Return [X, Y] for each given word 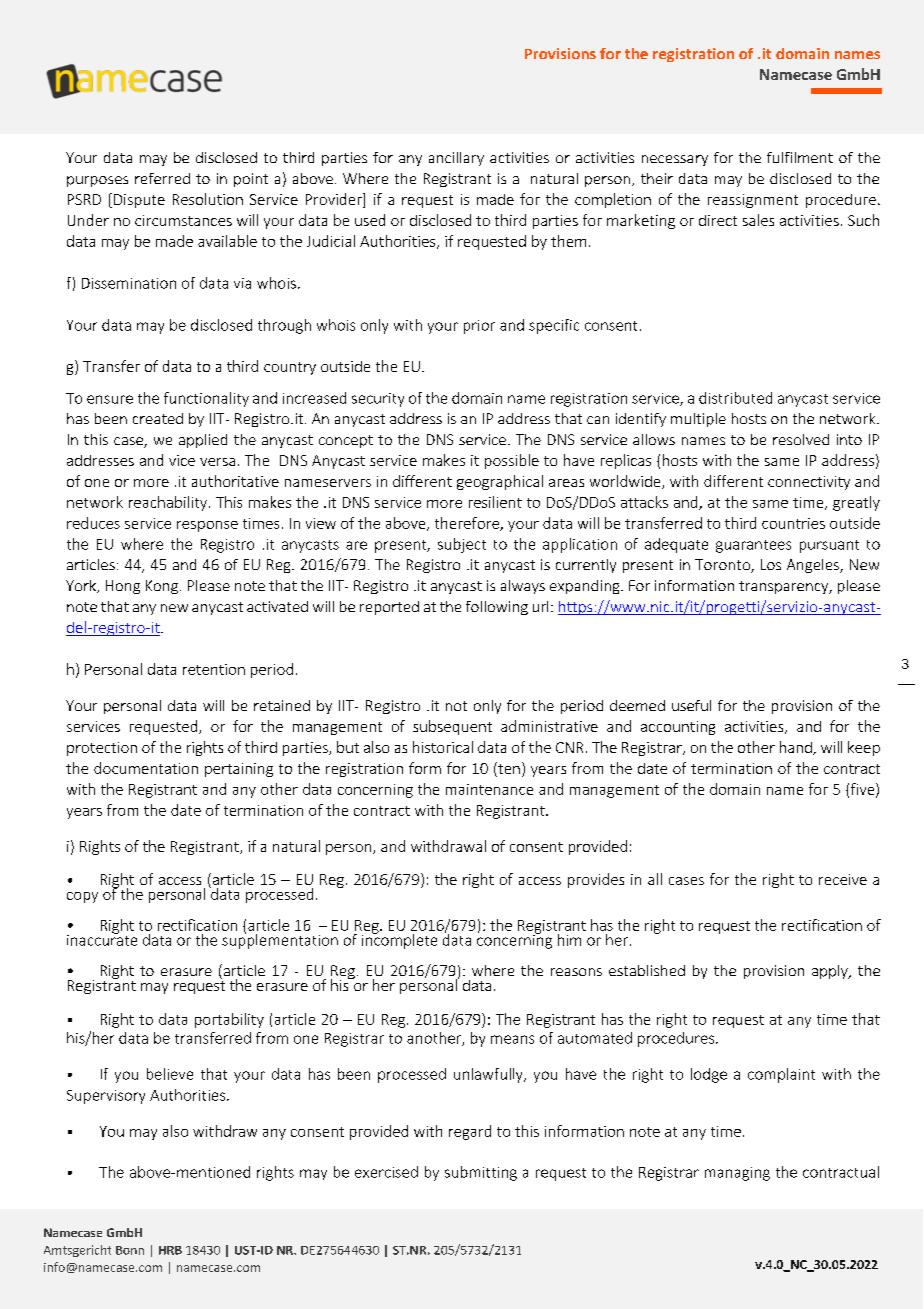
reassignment [753, 201]
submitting [481, 1173]
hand [797, 748]
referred [162, 178]
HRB [170, 1250]
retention [214, 669]
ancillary [456, 159]
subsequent [452, 727]
